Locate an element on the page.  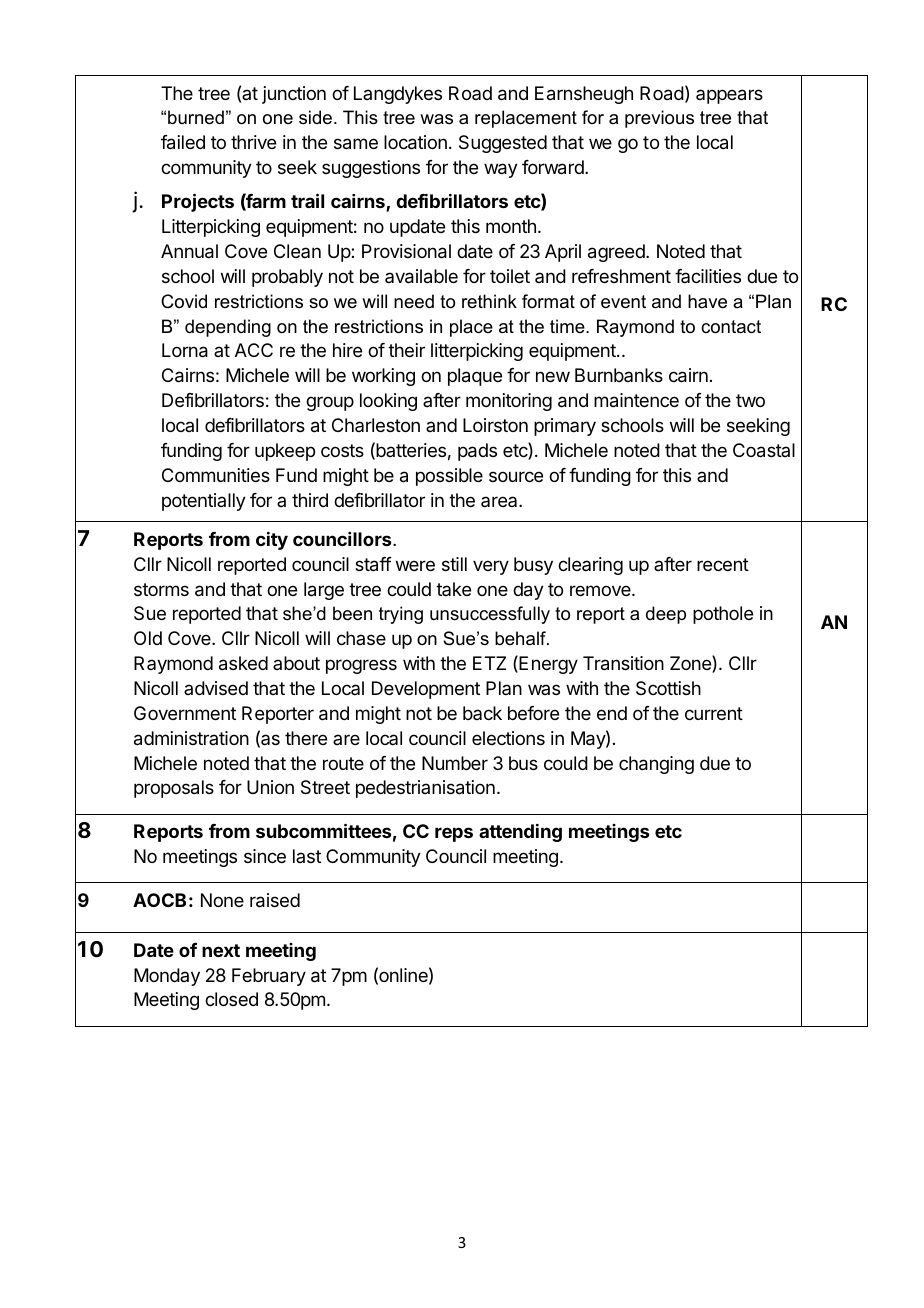
next is located at coordinates (221, 950).
